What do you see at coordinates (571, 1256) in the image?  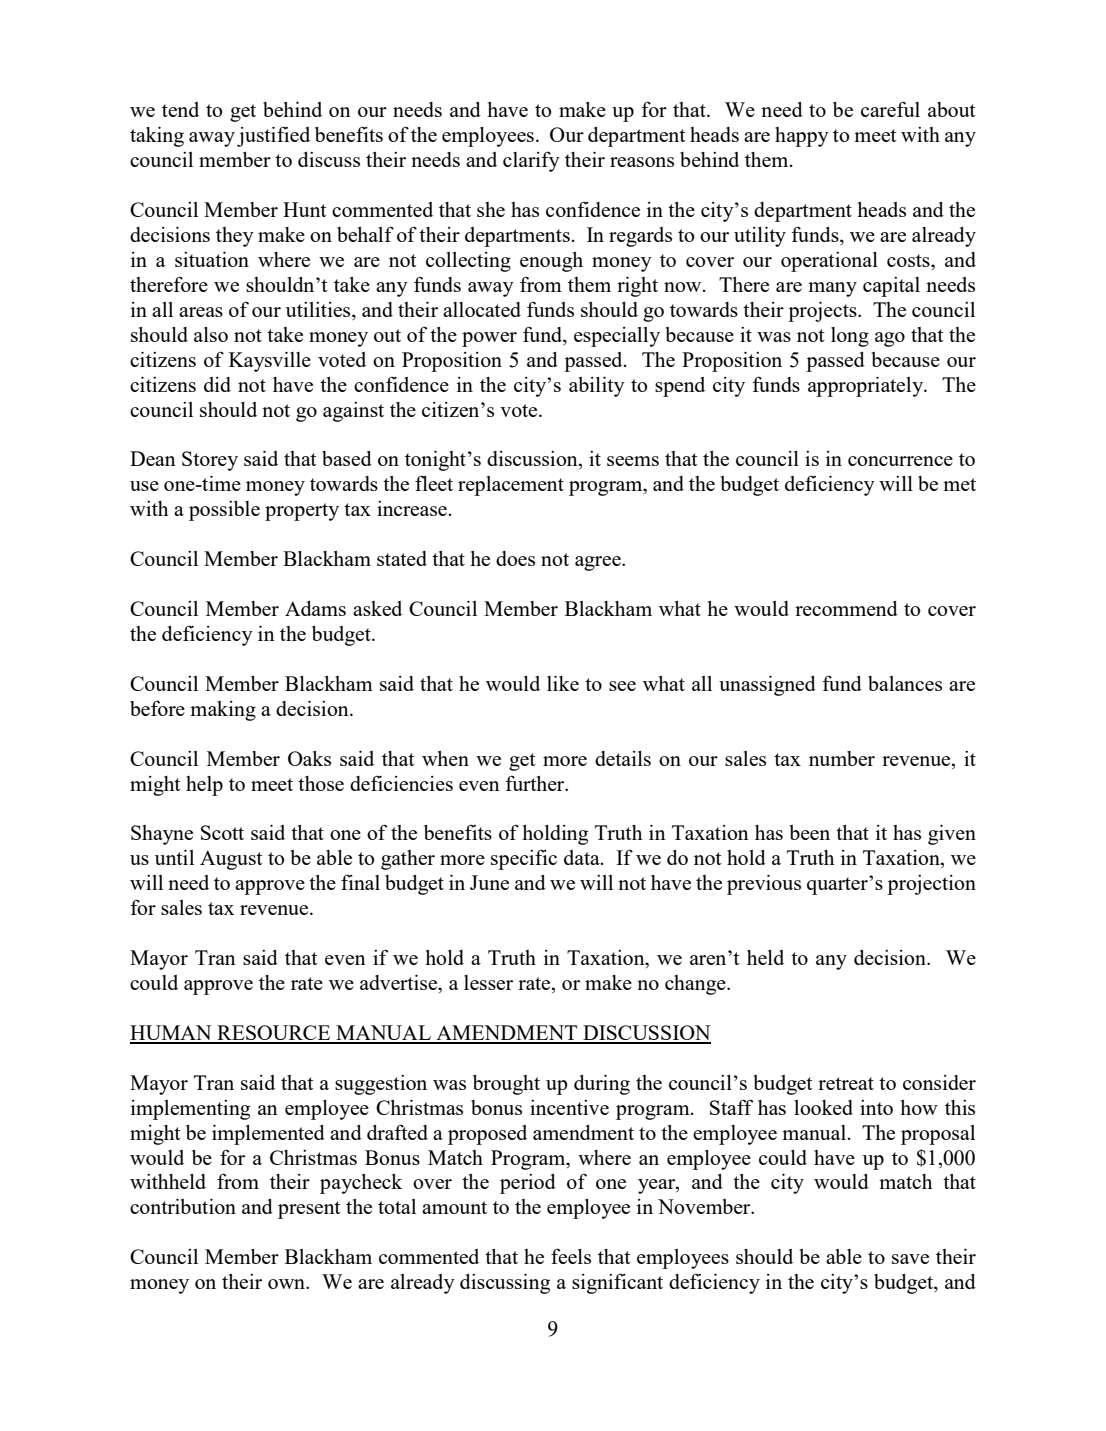 I see `feels` at bounding box center [571, 1256].
